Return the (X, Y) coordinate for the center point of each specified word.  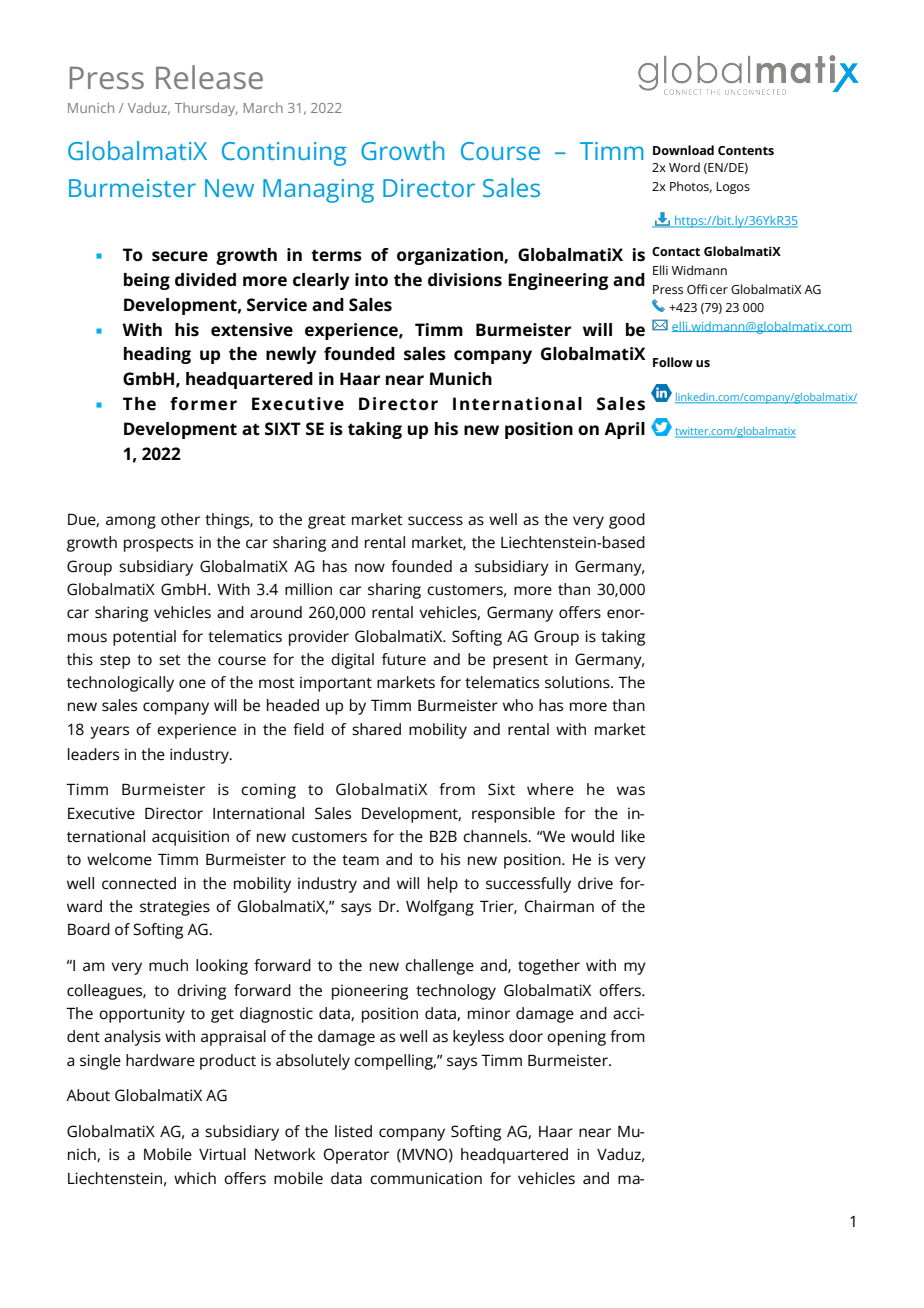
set (170, 660)
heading (157, 355)
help (443, 885)
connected (139, 883)
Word (684, 167)
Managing (318, 191)
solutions (578, 682)
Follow (673, 362)
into (371, 280)
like (633, 836)
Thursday (206, 109)
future (404, 659)
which (195, 1178)
